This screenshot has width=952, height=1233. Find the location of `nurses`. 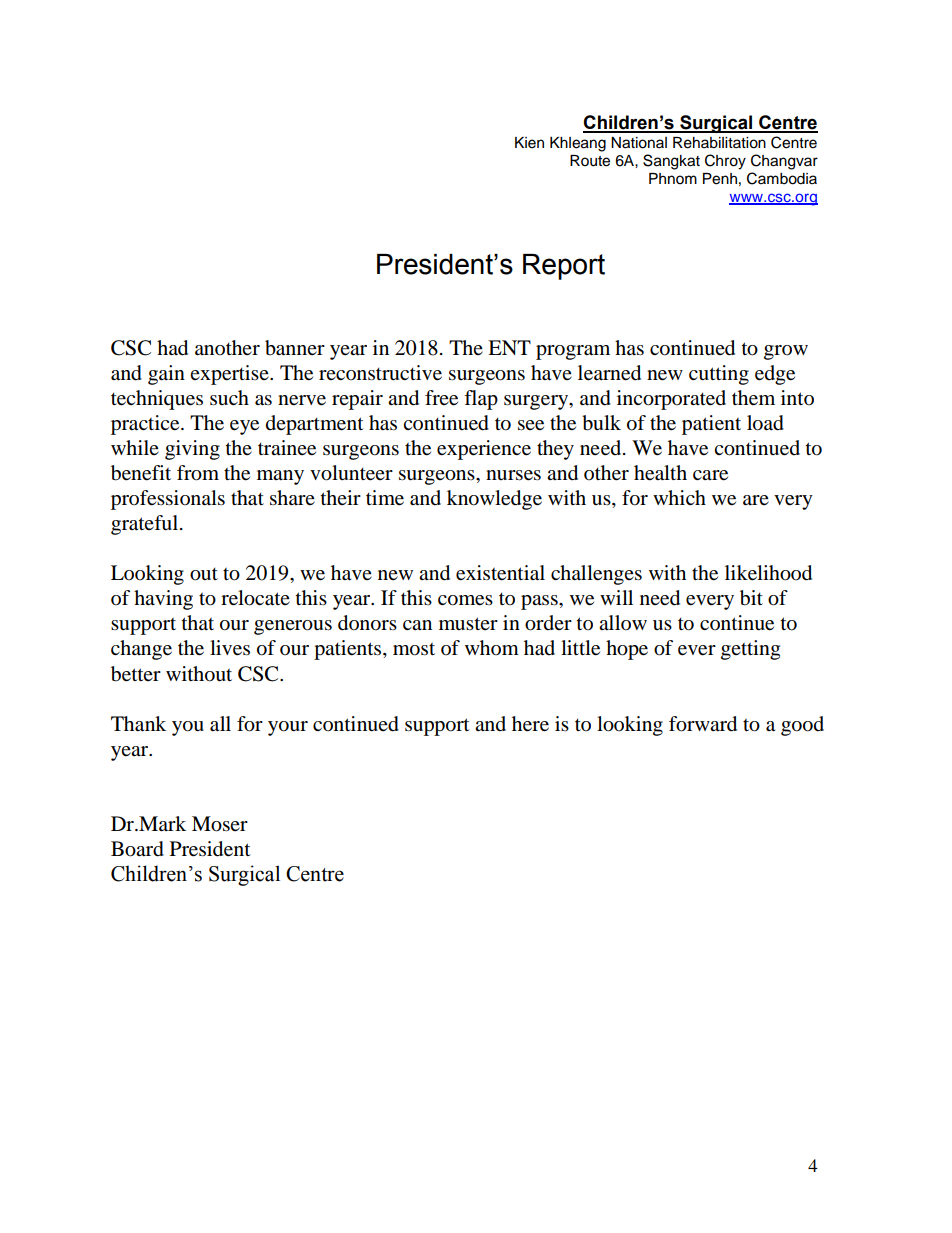

nurses is located at coordinates (513, 475).
